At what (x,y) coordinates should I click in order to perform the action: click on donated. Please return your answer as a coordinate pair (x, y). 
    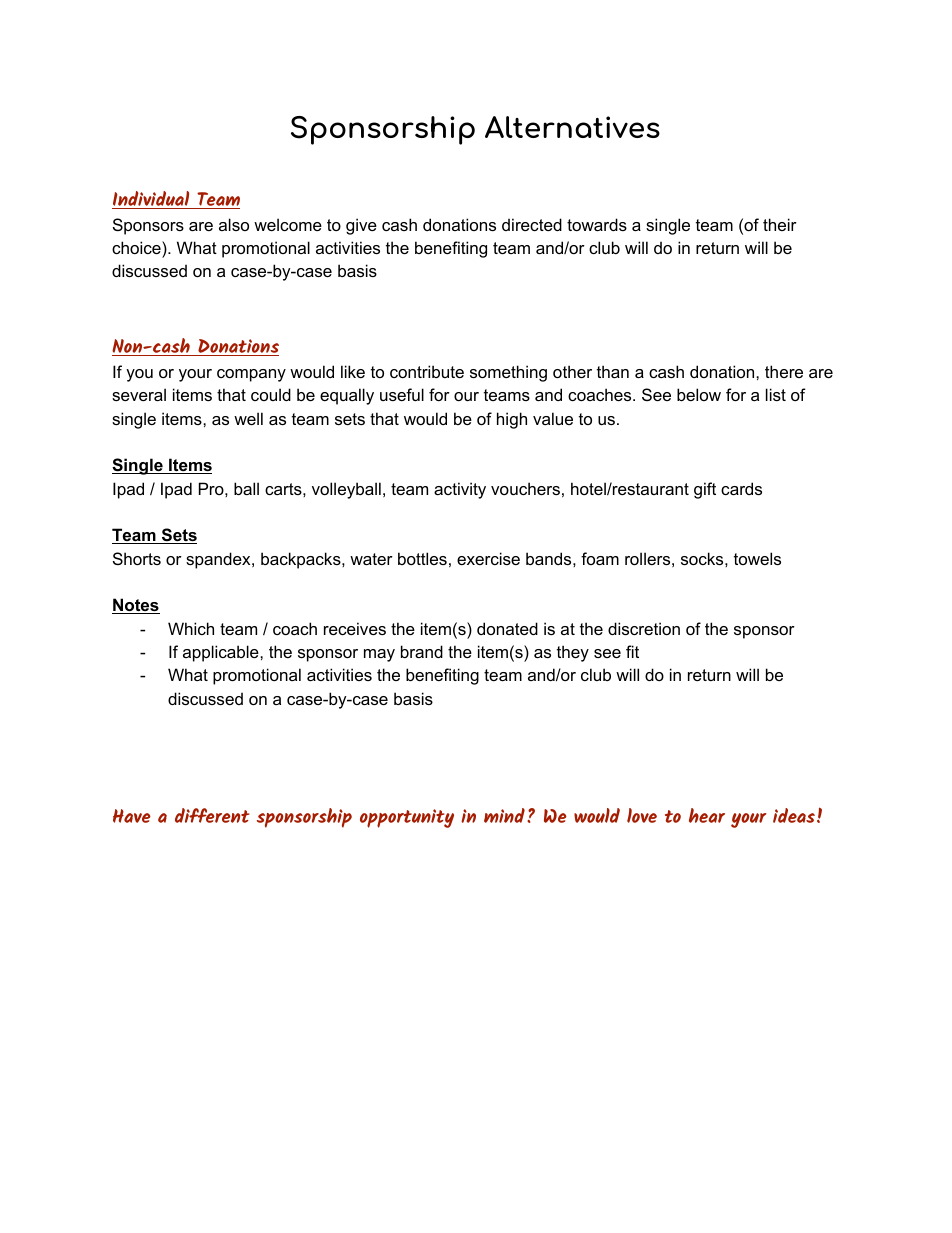
    Looking at the image, I should click on (507, 628).
